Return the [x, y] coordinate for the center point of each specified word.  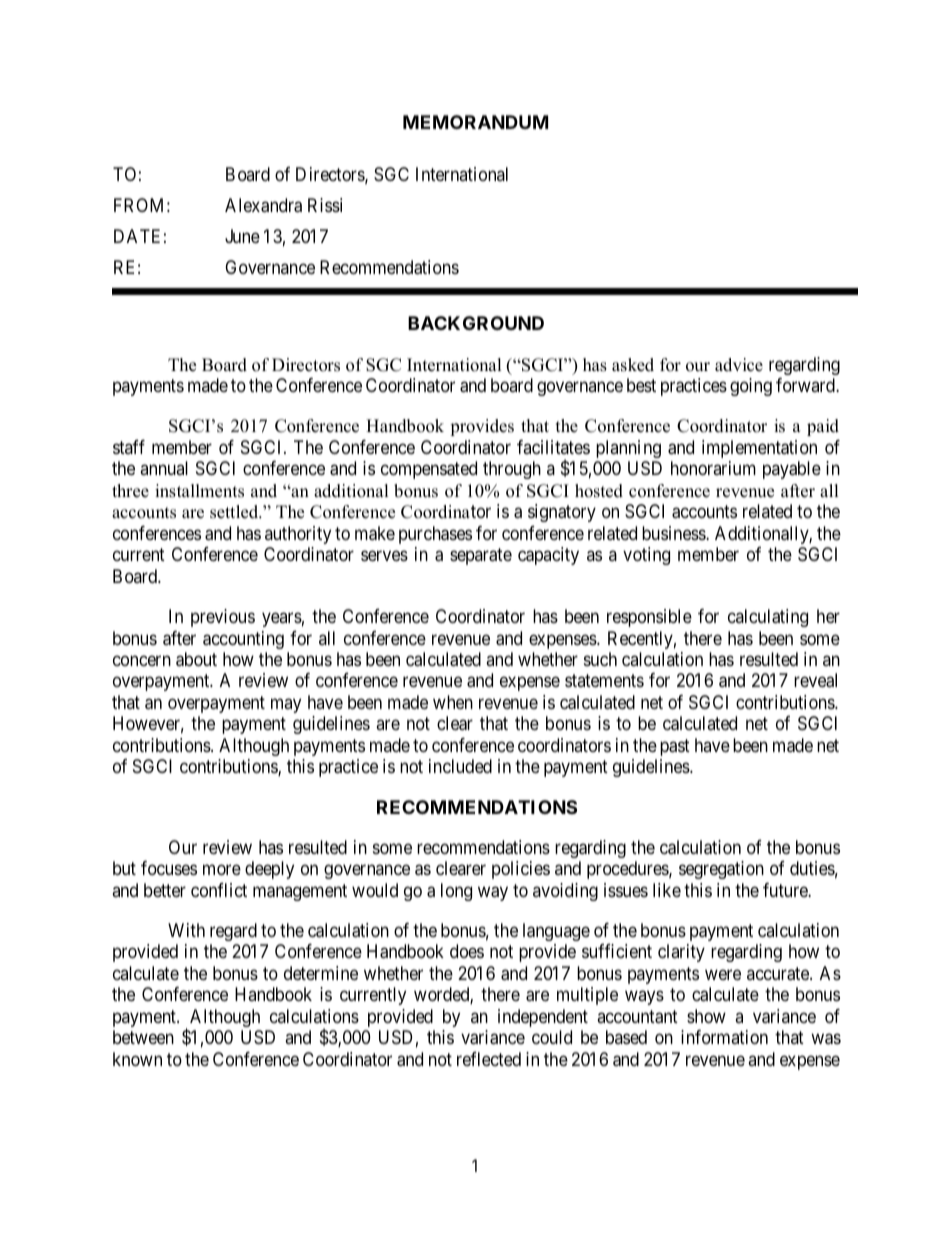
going [751, 387]
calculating [768, 618]
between [143, 1037]
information [724, 1037]
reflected [489, 1059]
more [222, 870]
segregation [721, 870]
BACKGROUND [476, 323]
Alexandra [263, 205]
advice [739, 365]
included [460, 766]
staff [129, 447]
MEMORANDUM [475, 122]
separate [481, 557]
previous [223, 618]
